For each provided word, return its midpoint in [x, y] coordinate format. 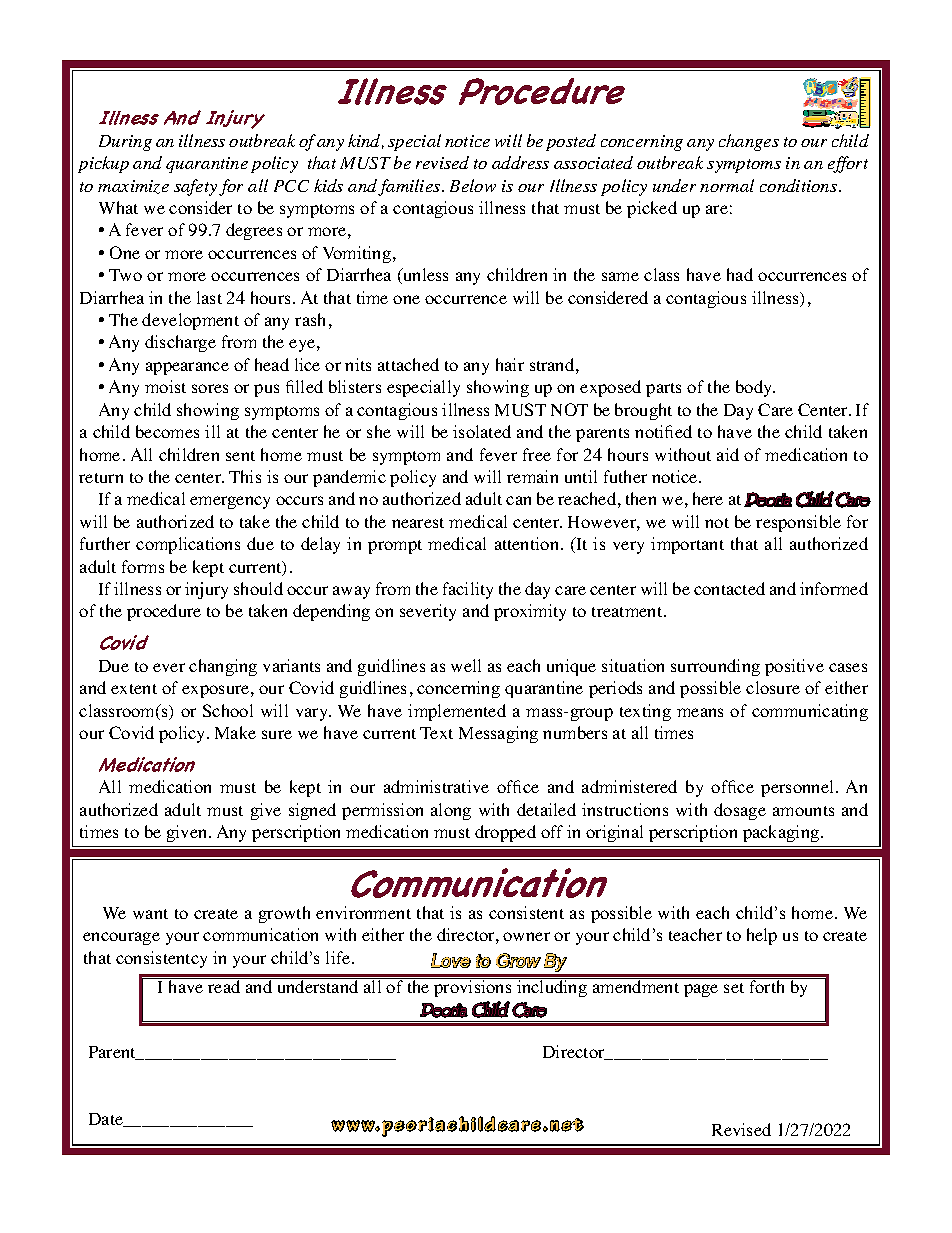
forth [767, 985]
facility [468, 590]
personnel [799, 788]
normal [727, 185]
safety [195, 187]
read [224, 985]
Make [235, 732]
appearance [187, 368]
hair [510, 364]
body [755, 388]
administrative [436, 786]
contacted [729, 588]
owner [526, 936]
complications [188, 545]
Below [473, 185]
